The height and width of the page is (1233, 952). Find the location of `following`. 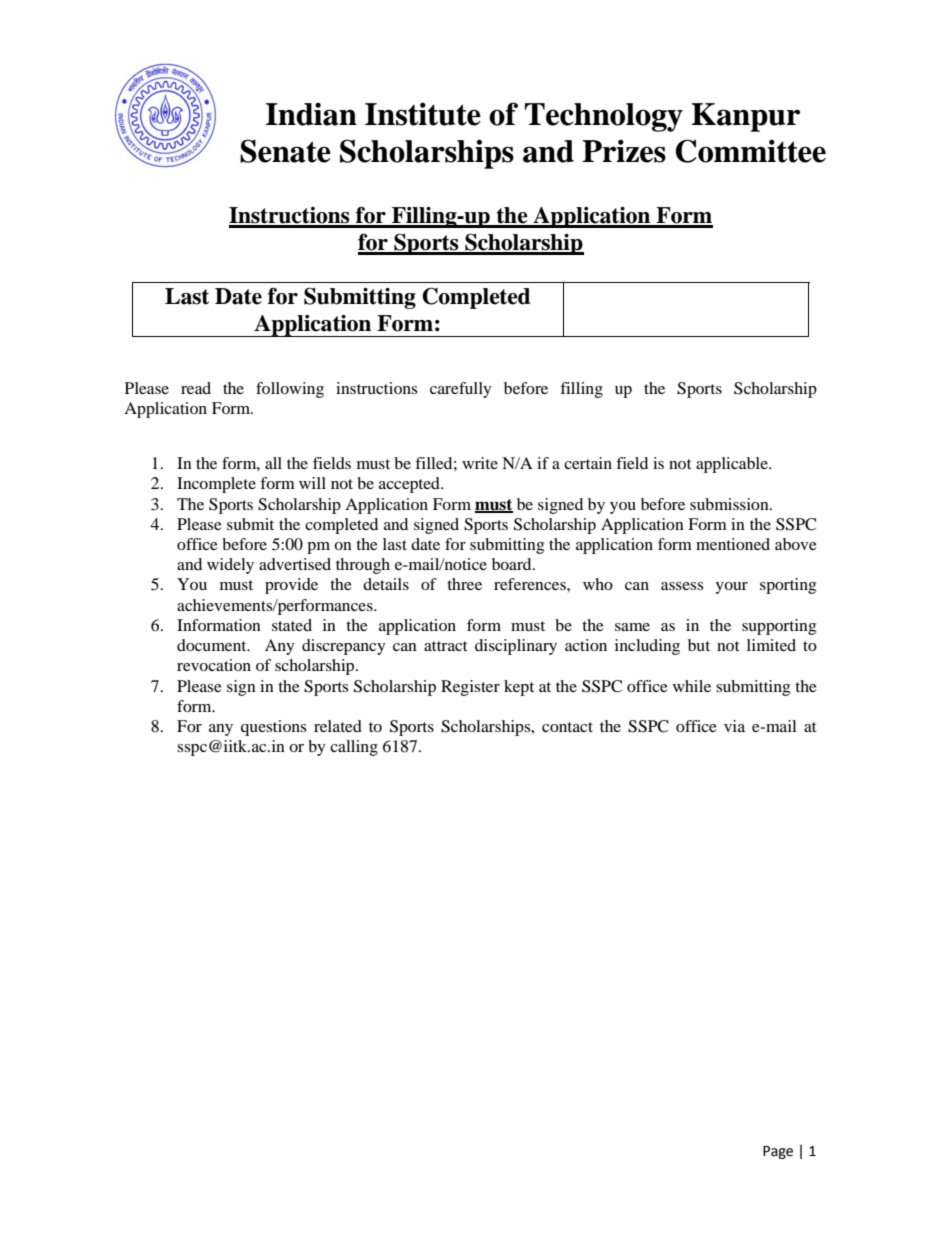

following is located at coordinates (290, 390).
